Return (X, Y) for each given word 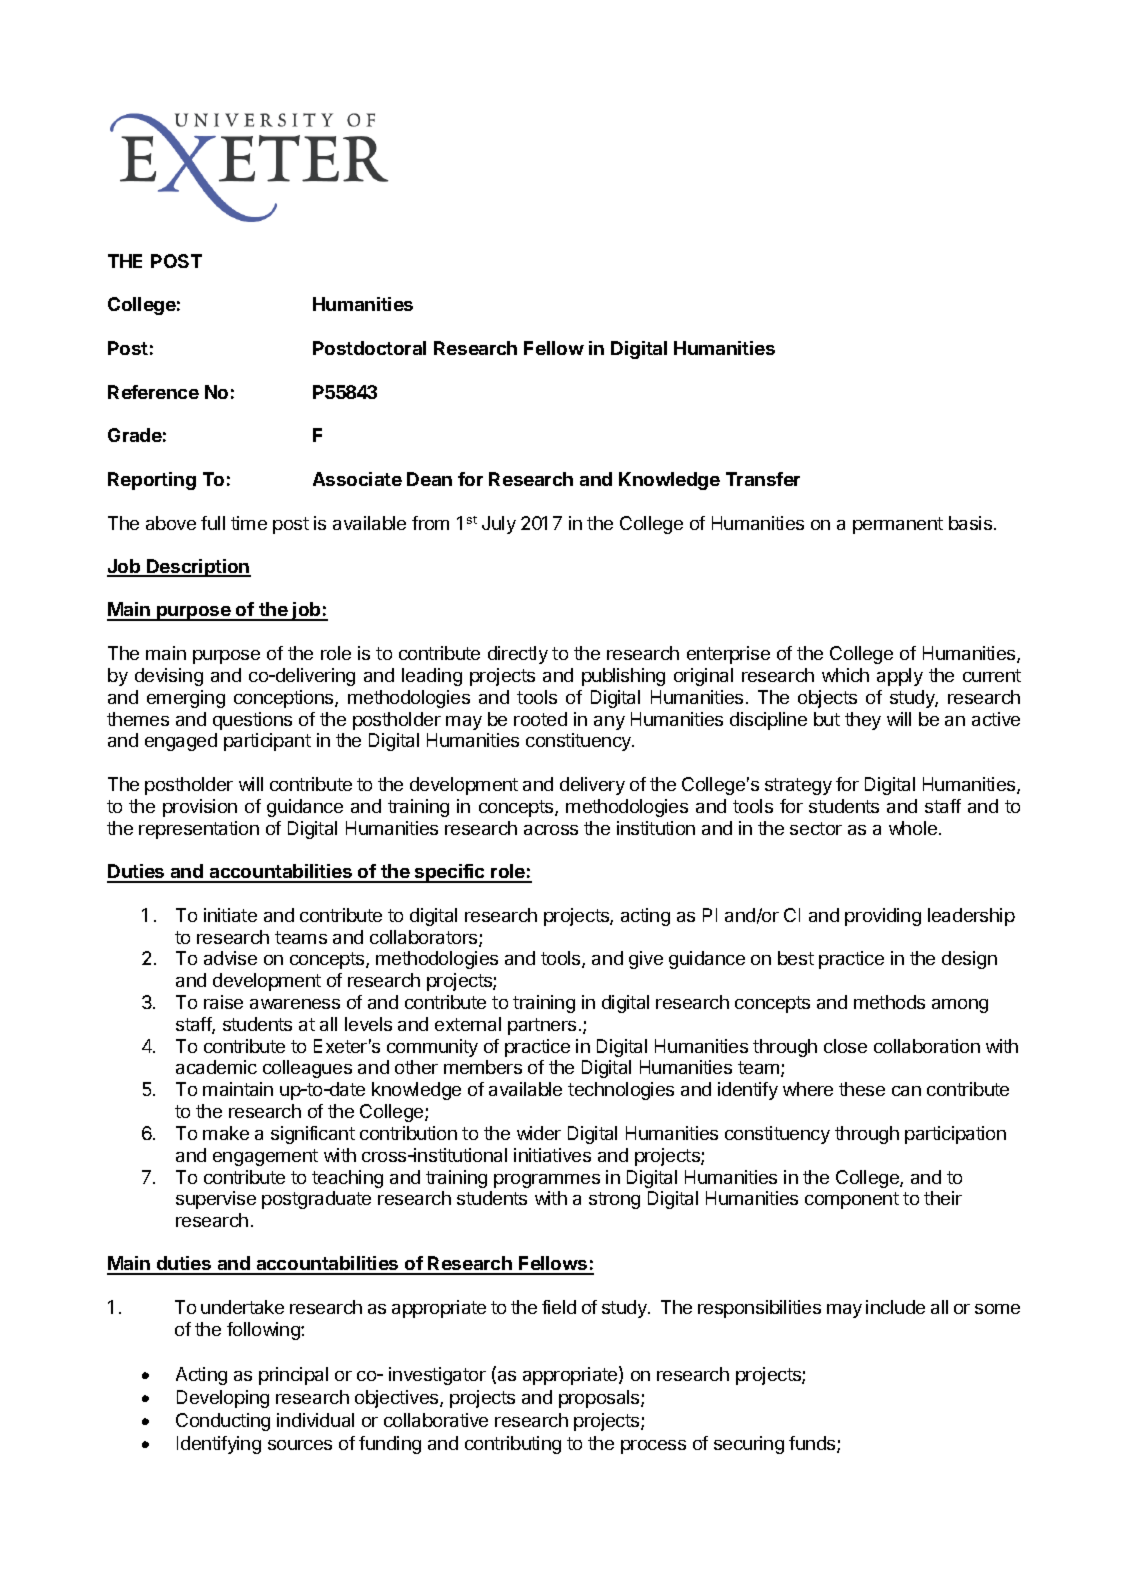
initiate (230, 915)
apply (900, 677)
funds (813, 1444)
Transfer (763, 479)
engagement (265, 1157)
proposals (600, 1399)
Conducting (223, 1422)
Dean (429, 479)
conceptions (285, 699)
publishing (623, 677)
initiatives (552, 1155)
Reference (153, 392)
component (852, 1200)
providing (883, 917)
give (646, 960)
